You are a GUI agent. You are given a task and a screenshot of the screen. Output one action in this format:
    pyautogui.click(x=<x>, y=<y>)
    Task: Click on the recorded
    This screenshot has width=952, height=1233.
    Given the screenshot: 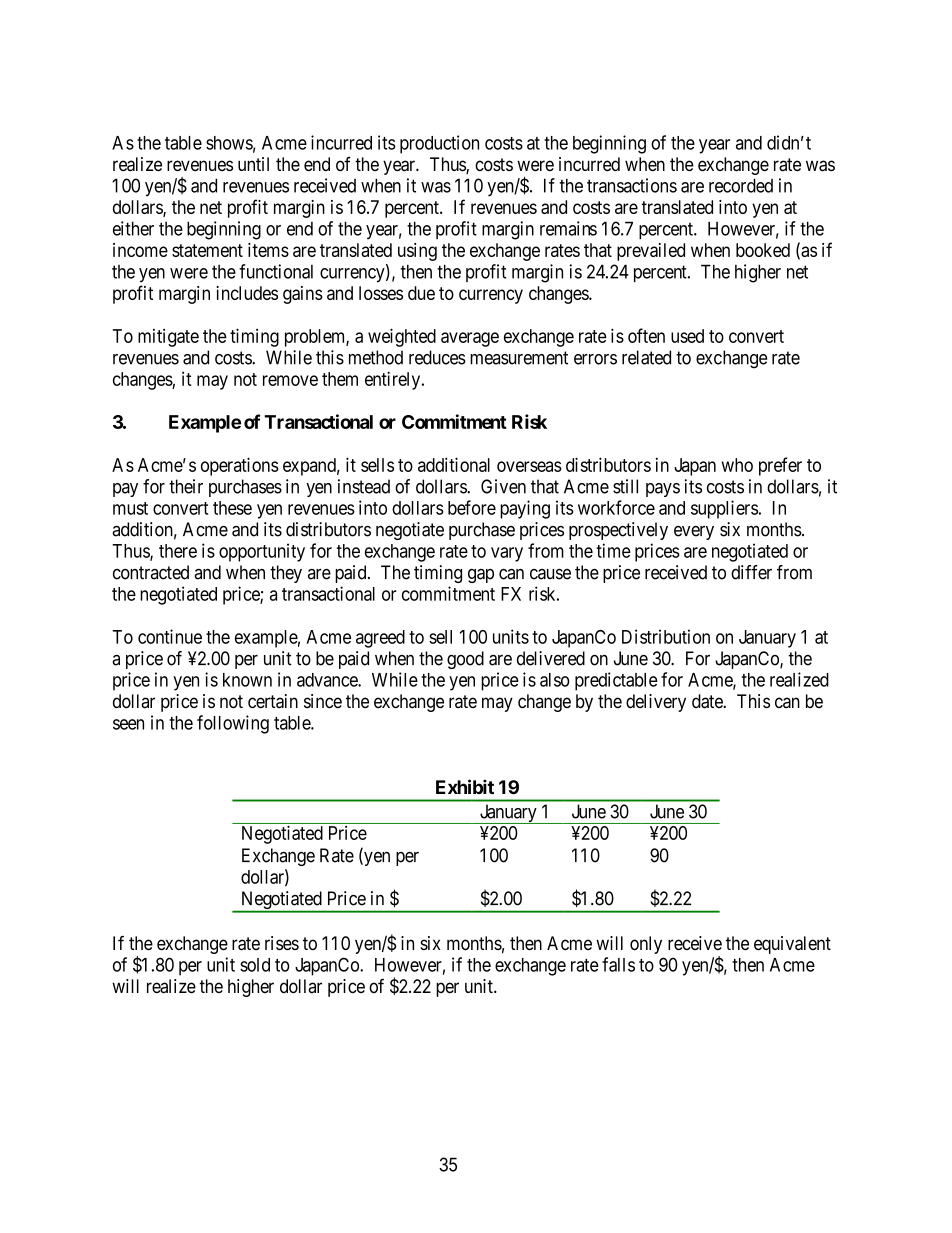 What is the action you would take?
    pyautogui.click(x=741, y=185)
